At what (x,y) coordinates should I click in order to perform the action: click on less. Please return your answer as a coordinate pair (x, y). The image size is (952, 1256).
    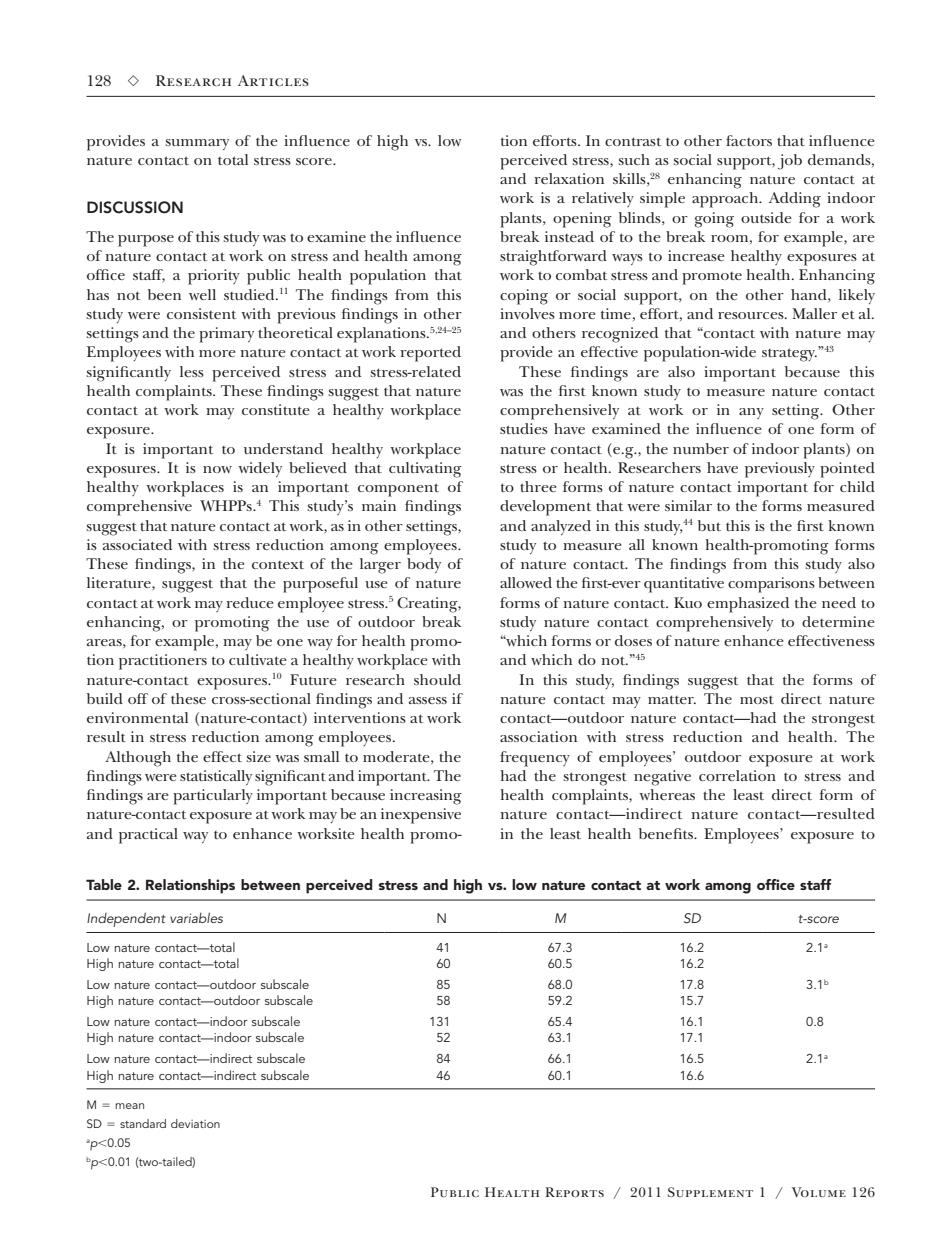
    Looking at the image, I should click on (192, 371).
